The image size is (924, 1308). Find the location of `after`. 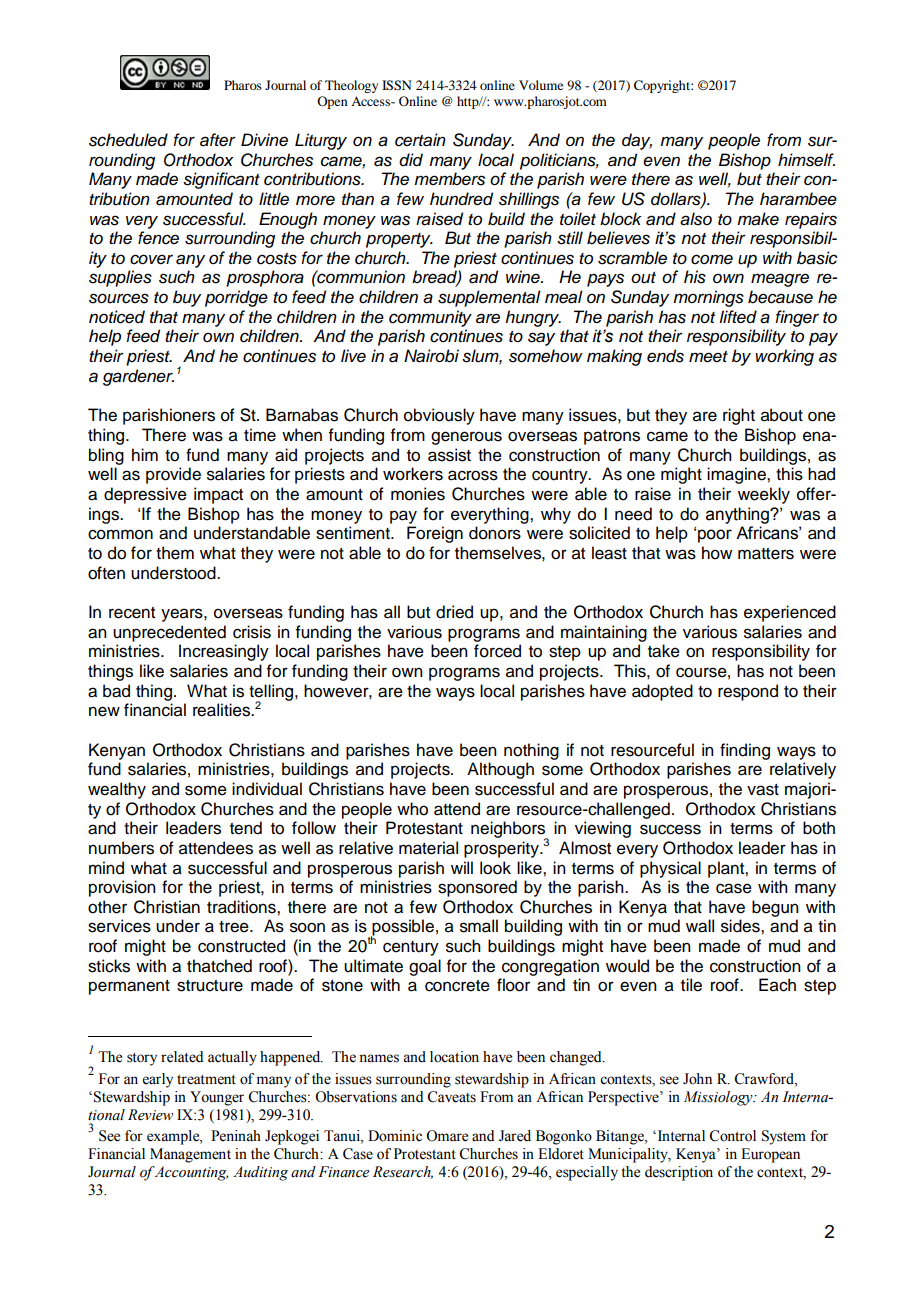

after is located at coordinates (218, 140).
